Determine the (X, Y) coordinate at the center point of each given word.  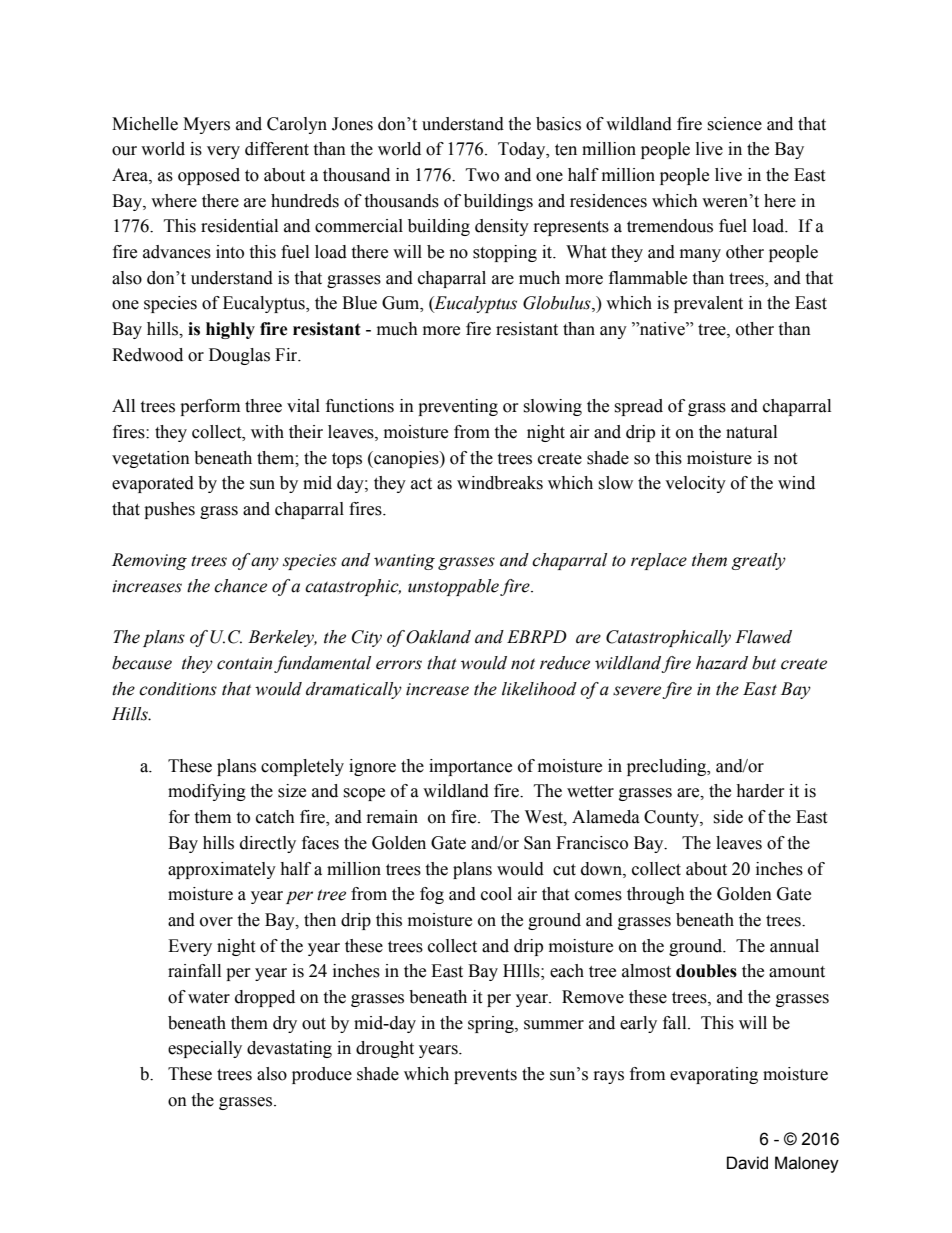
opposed (209, 176)
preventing (458, 407)
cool (496, 894)
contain (244, 663)
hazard (722, 663)
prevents (485, 1076)
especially (205, 1049)
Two (482, 175)
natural (751, 432)
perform (210, 407)
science (734, 124)
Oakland (438, 637)
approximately (222, 870)
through (656, 895)
